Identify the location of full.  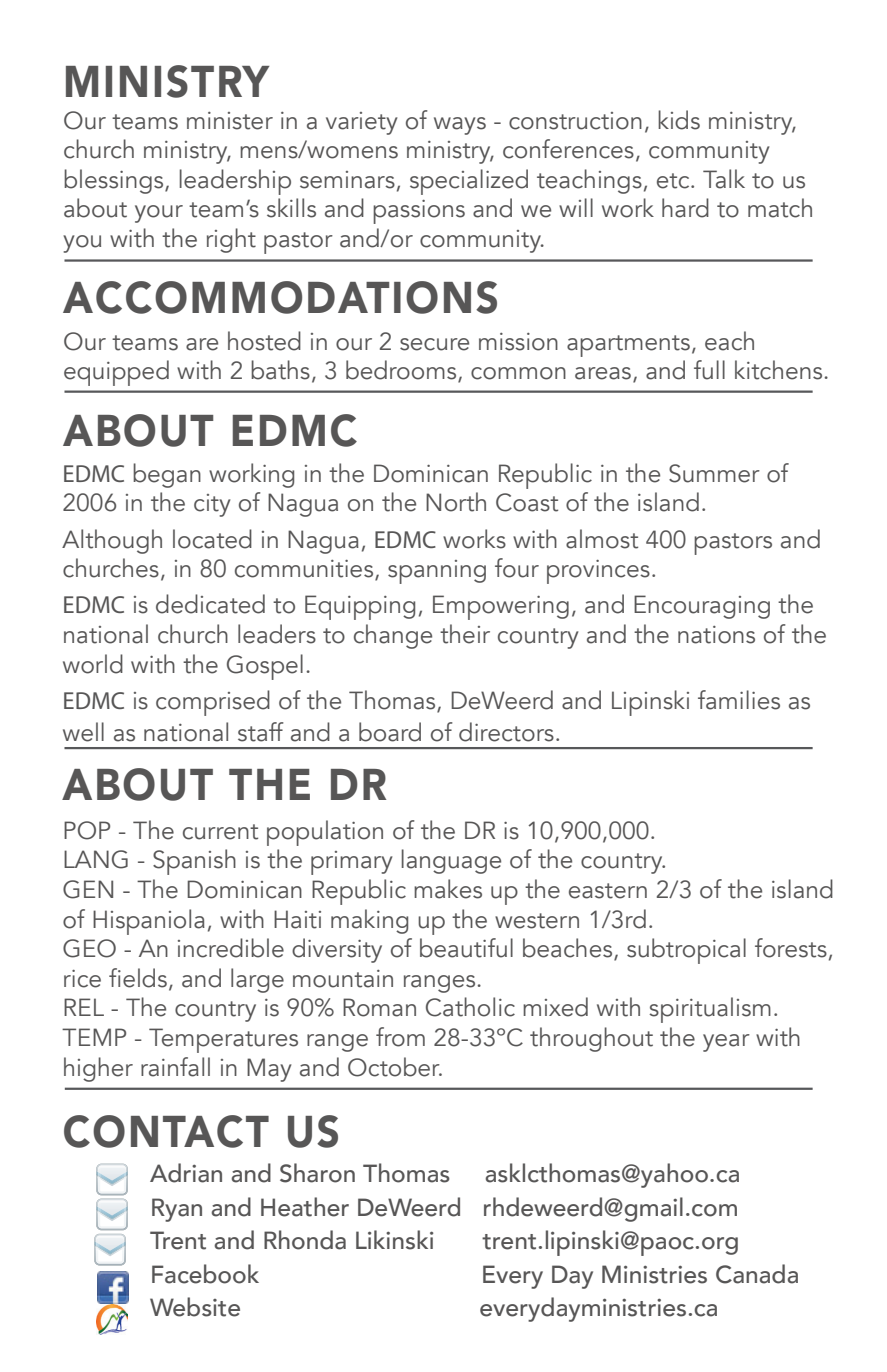
(709, 370).
